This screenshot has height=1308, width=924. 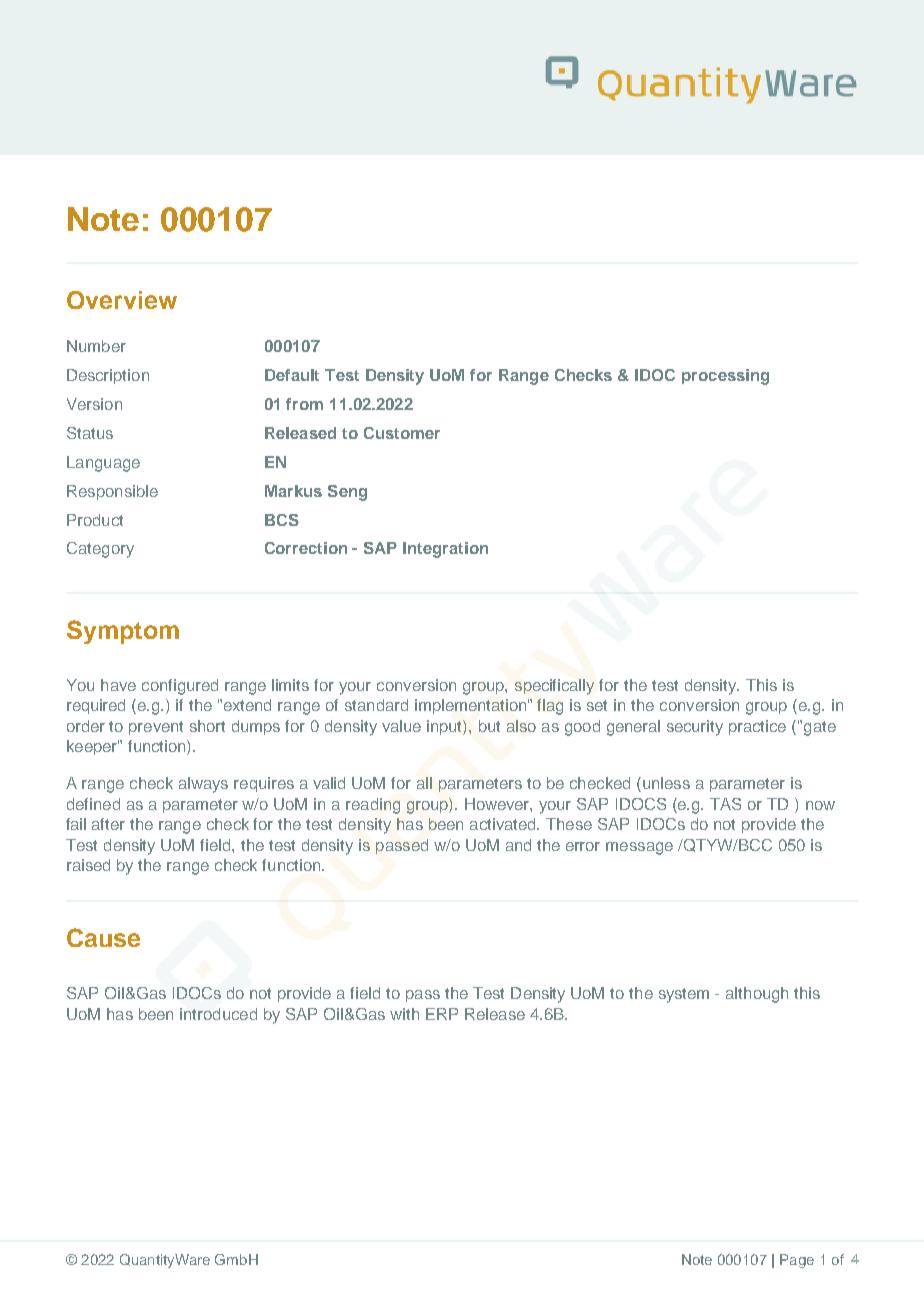 I want to click on practice, so click(x=757, y=727).
